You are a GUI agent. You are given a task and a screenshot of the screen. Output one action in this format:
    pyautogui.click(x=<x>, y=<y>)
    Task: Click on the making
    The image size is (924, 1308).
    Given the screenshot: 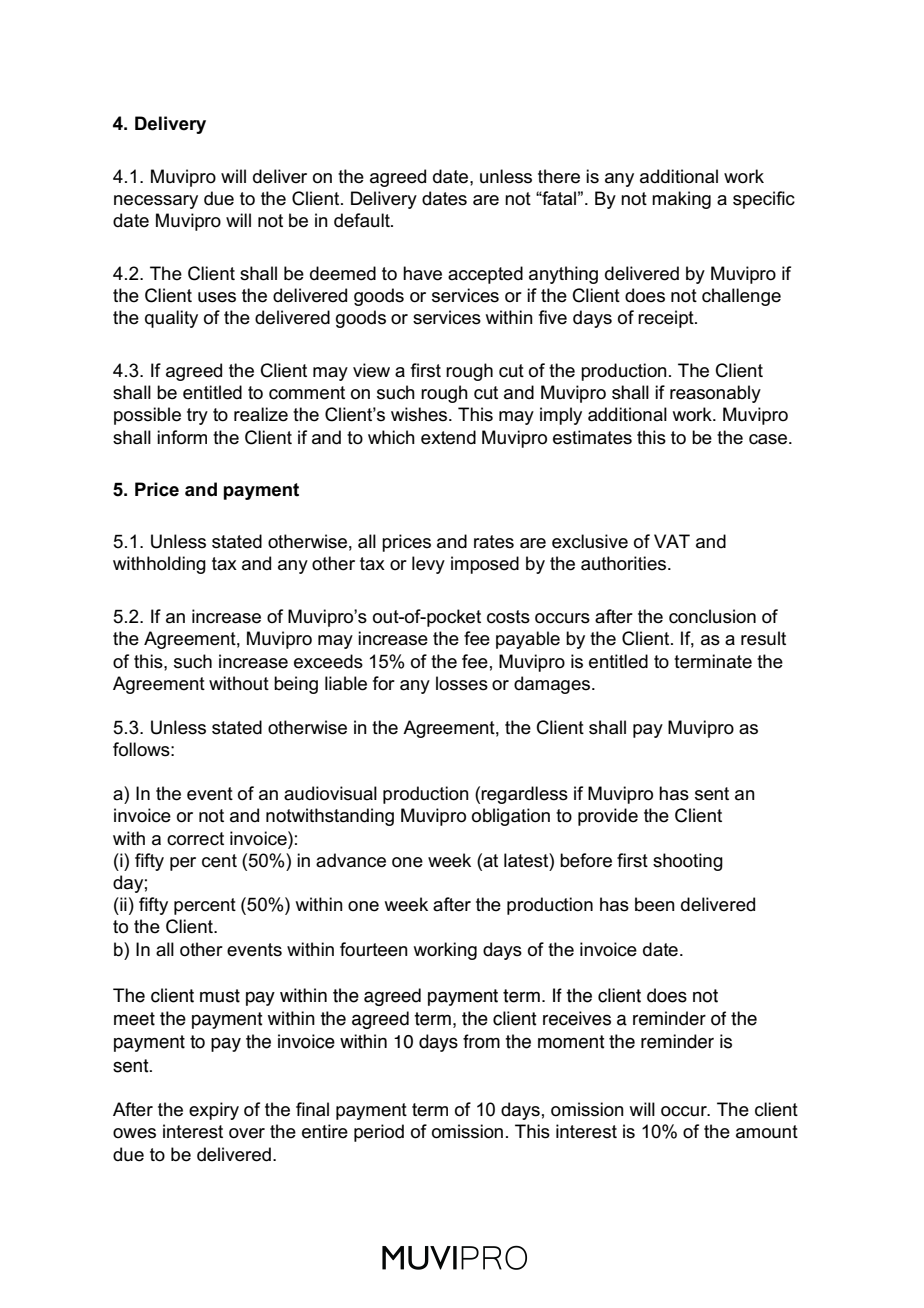 What is the action you would take?
    pyautogui.click(x=681, y=200)
